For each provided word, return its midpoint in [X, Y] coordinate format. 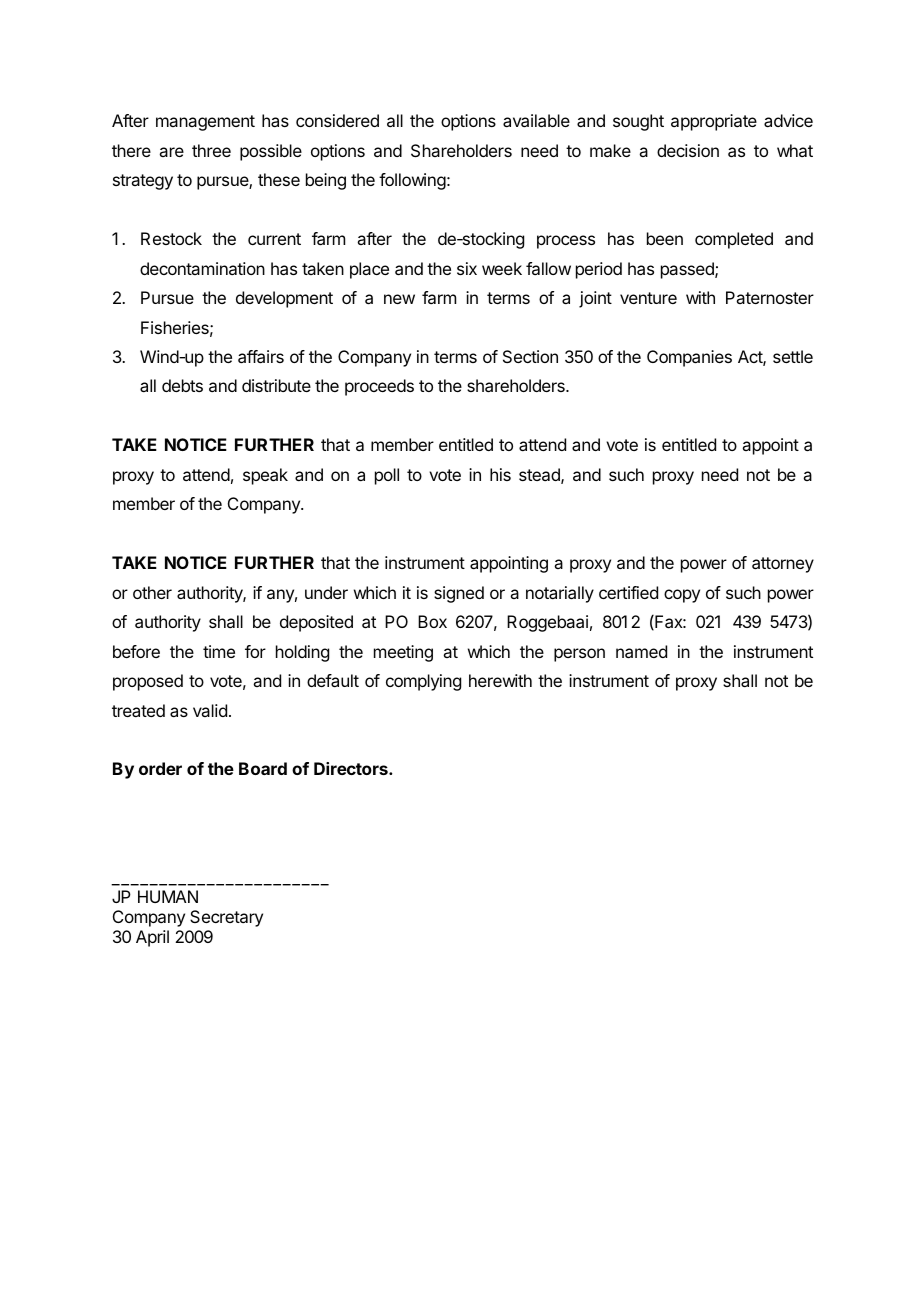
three [211, 150]
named [641, 651]
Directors [352, 768]
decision [688, 150]
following [412, 181]
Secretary [226, 918]
